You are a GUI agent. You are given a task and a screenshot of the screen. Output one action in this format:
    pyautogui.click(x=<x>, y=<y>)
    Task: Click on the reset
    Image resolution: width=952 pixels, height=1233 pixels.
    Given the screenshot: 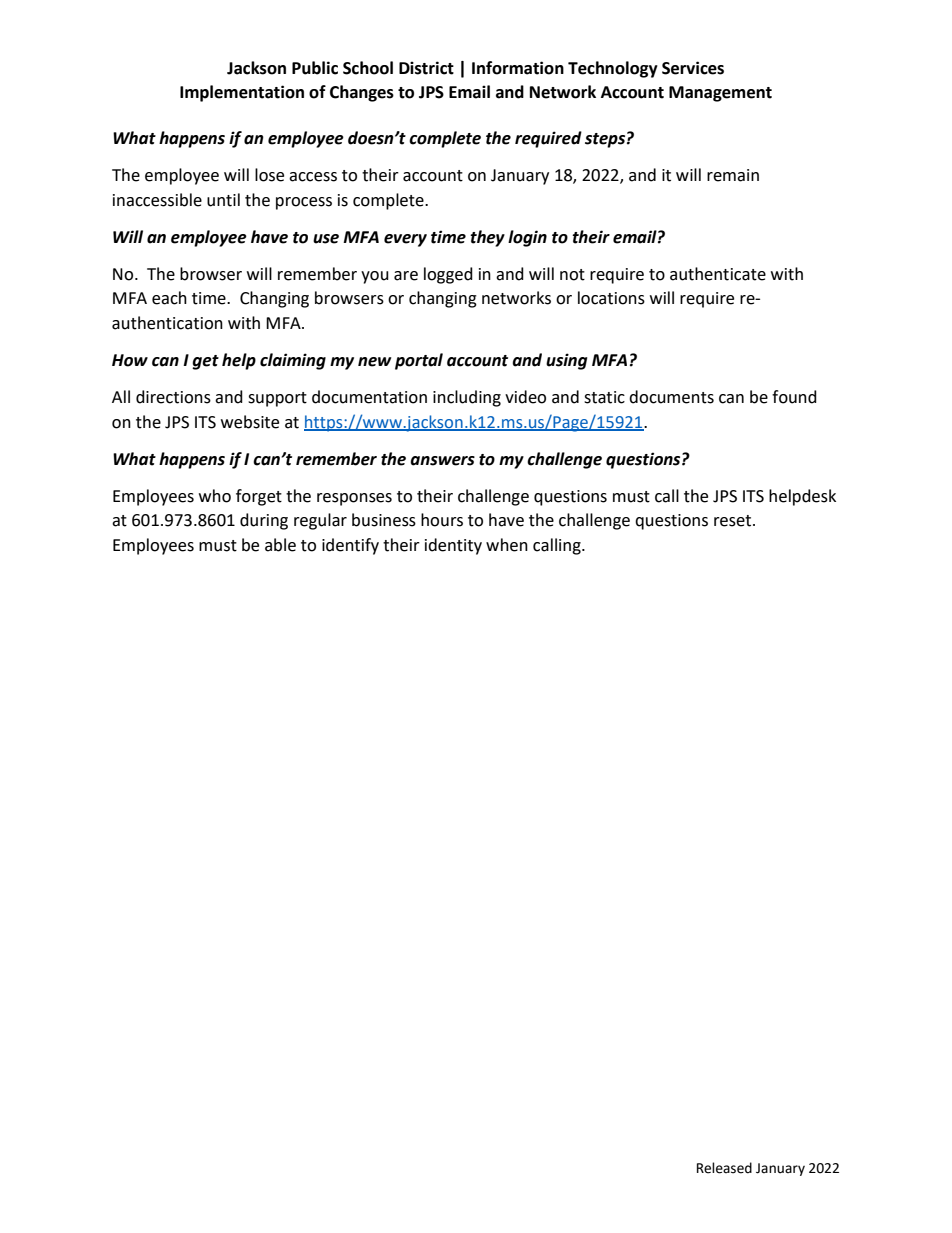 What is the action you would take?
    pyautogui.click(x=732, y=521)
